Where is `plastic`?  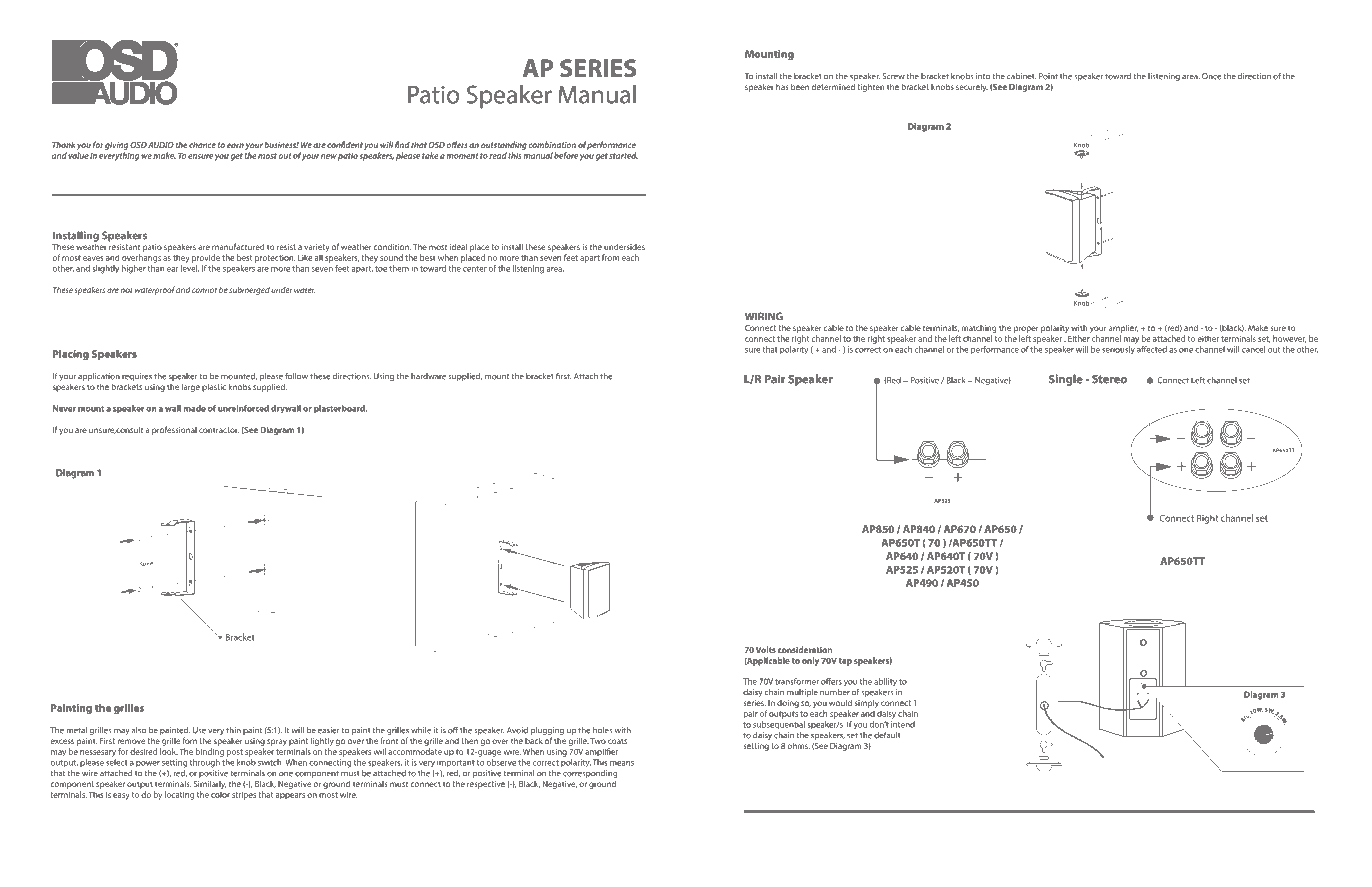
plastic is located at coordinates (214, 388).
